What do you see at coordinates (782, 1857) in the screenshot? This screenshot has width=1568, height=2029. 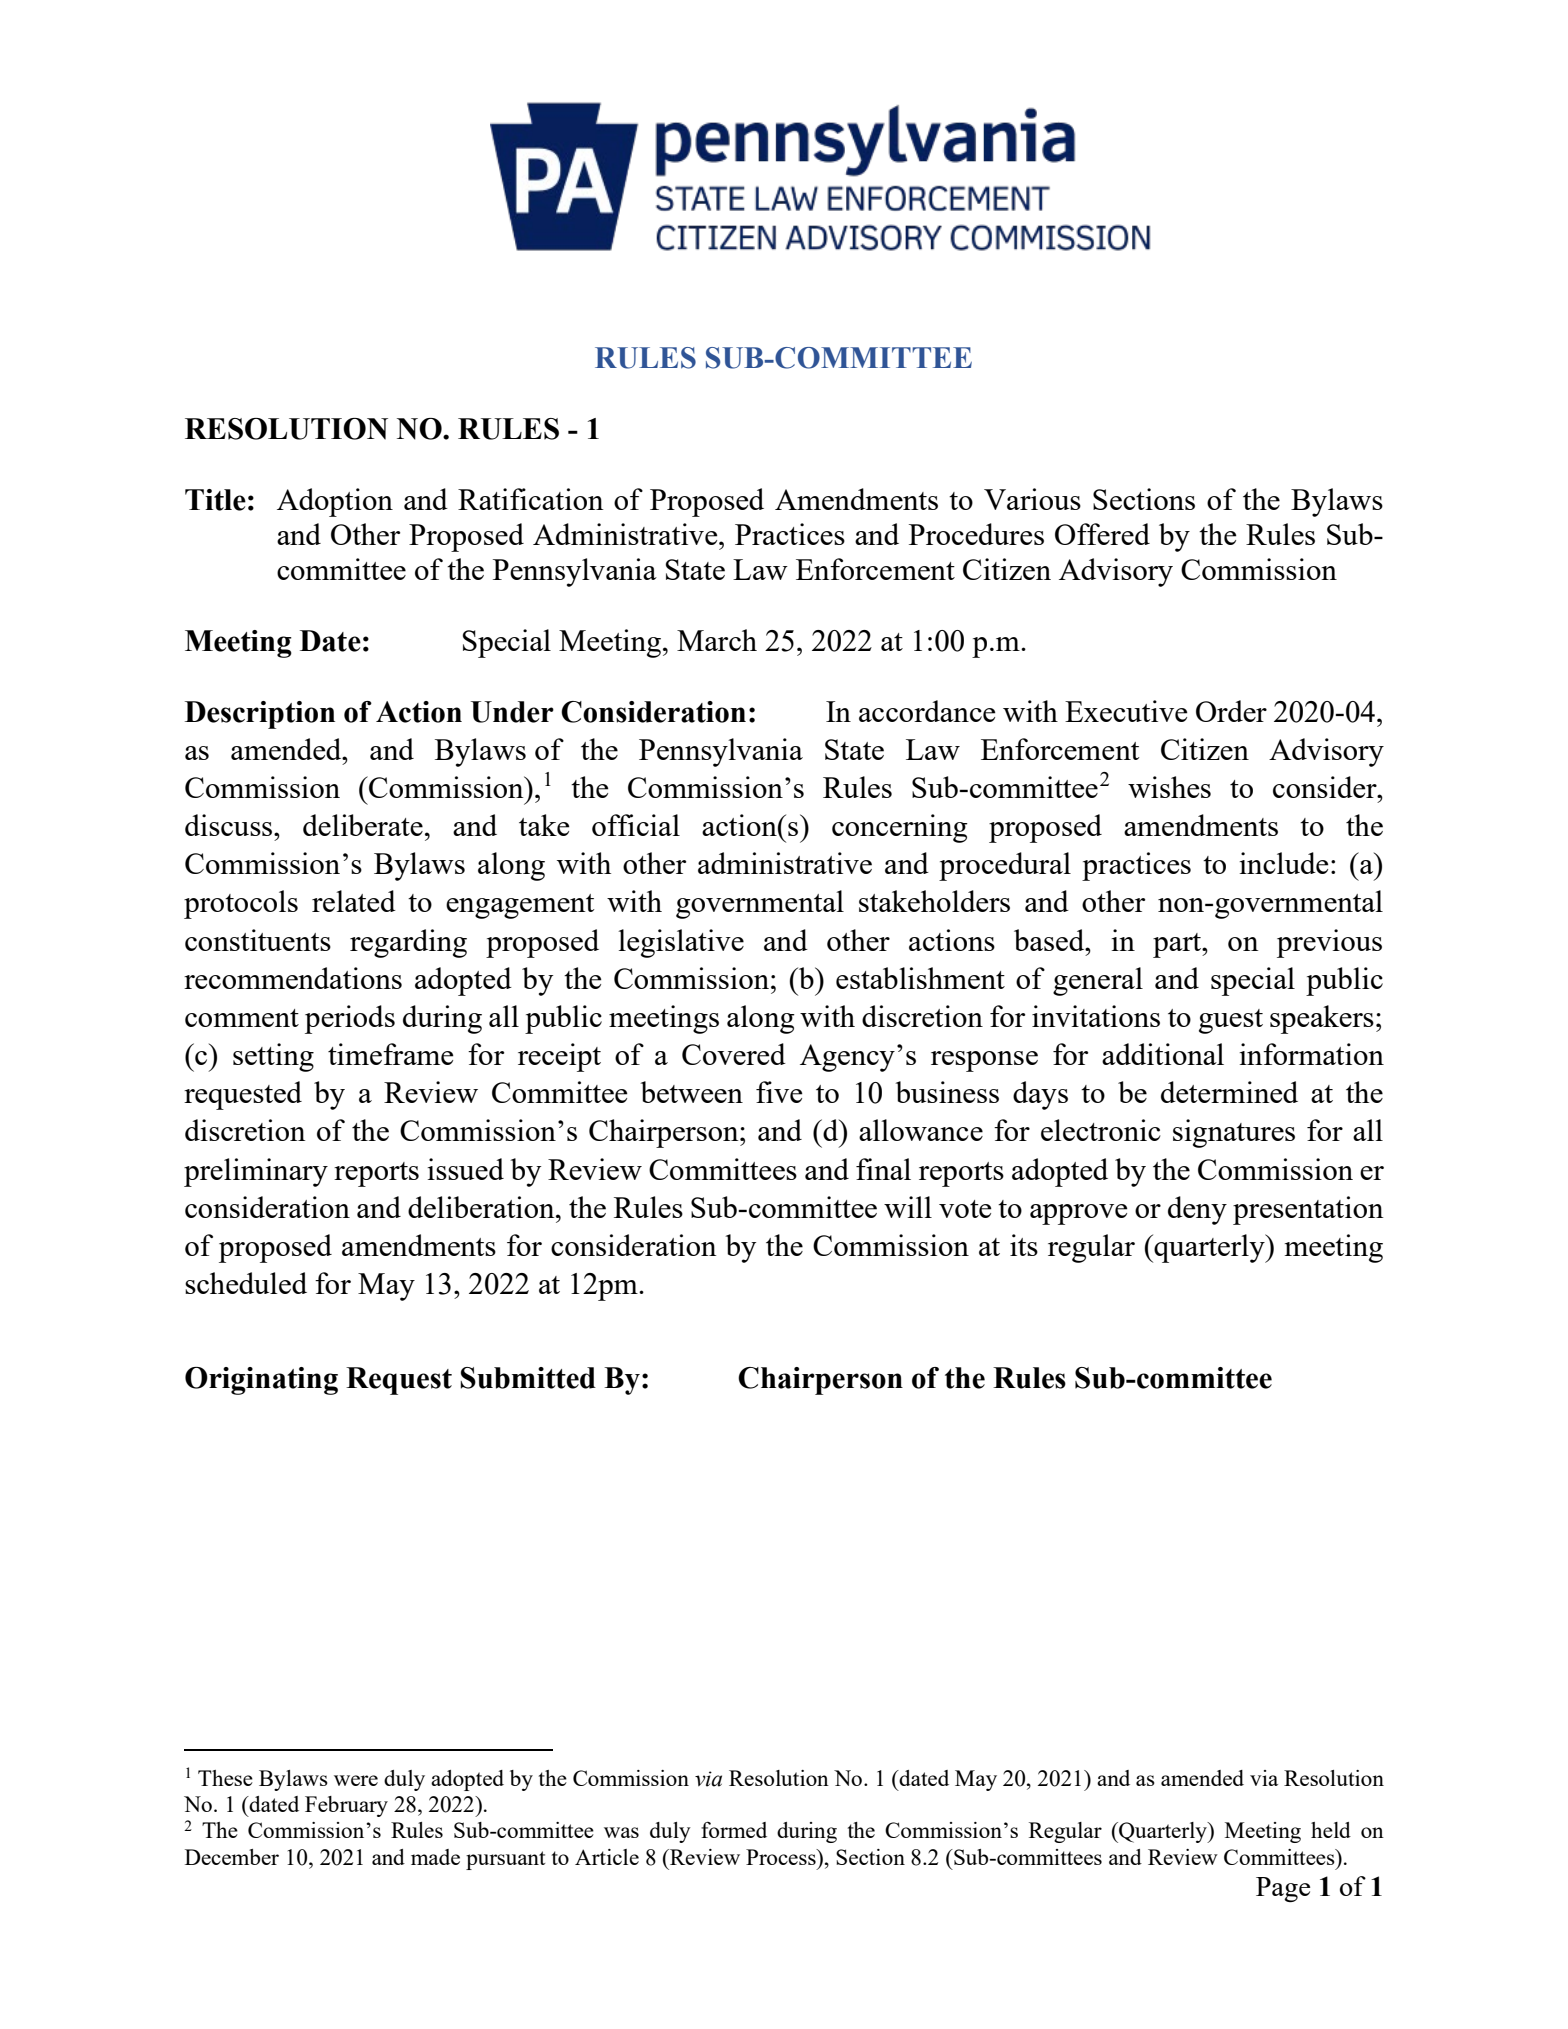 I see `Process` at bounding box center [782, 1857].
